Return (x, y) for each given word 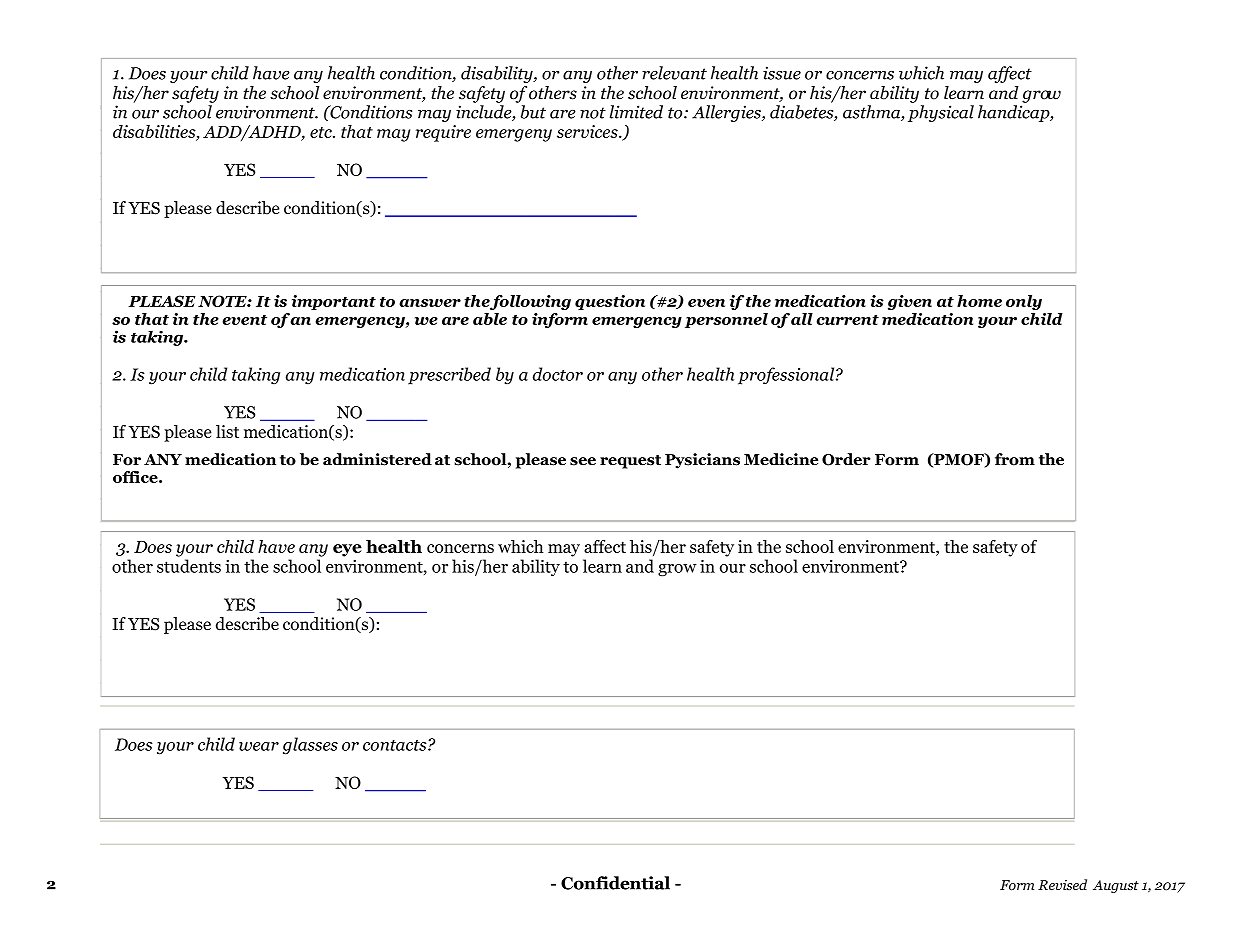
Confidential (615, 883)
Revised (1062, 884)
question (610, 302)
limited (636, 112)
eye (347, 550)
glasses (310, 746)
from (1015, 459)
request (630, 462)
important (334, 302)
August (1116, 886)
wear (259, 746)
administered (377, 459)
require (443, 133)
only (1024, 302)
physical (941, 113)
